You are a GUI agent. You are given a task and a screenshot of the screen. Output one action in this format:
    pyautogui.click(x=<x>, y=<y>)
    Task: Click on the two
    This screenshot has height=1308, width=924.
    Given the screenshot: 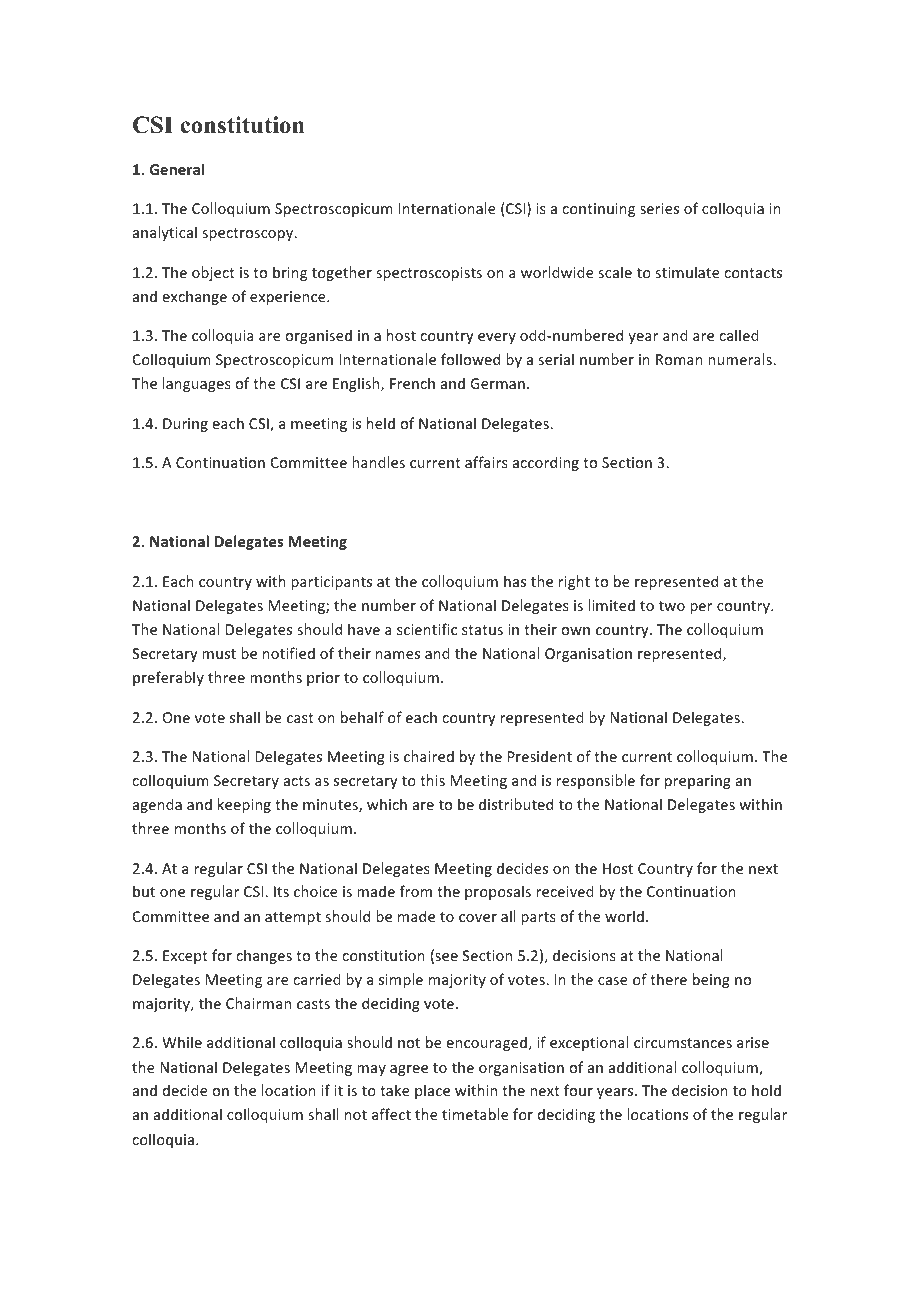 What is the action you would take?
    pyautogui.click(x=672, y=606)
